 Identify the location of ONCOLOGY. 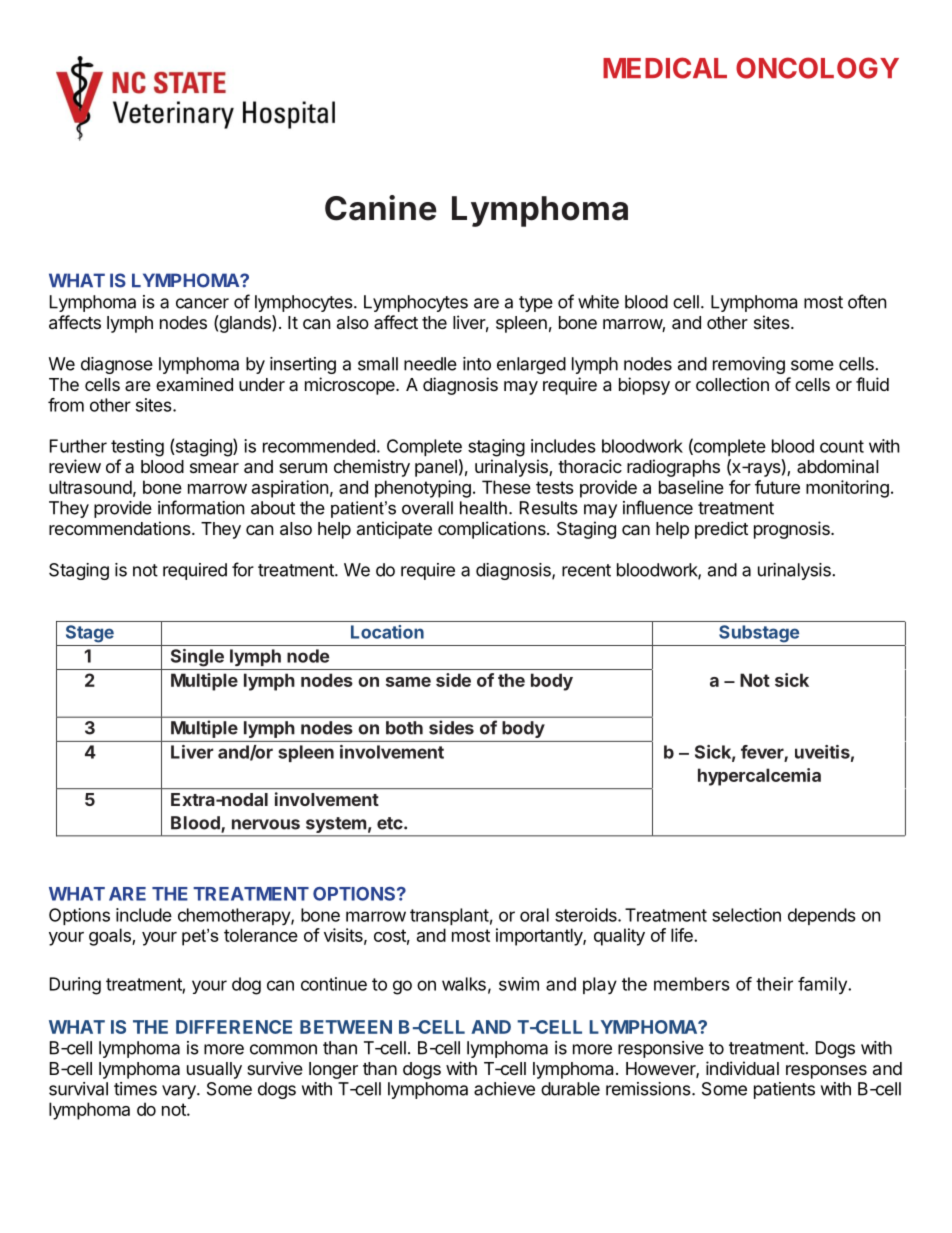
(817, 68).
